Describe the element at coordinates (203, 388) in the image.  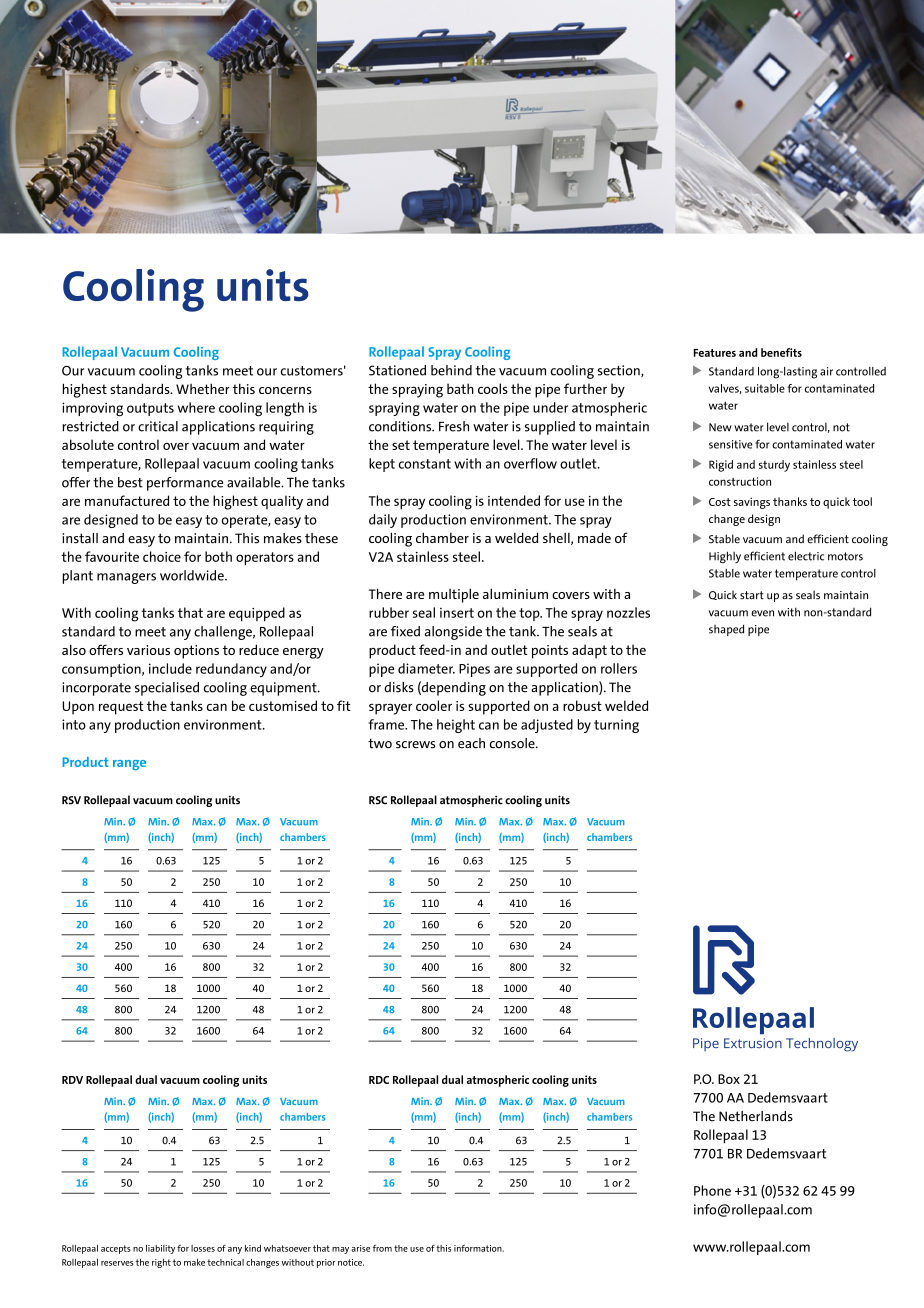
I see `Whether` at that location.
